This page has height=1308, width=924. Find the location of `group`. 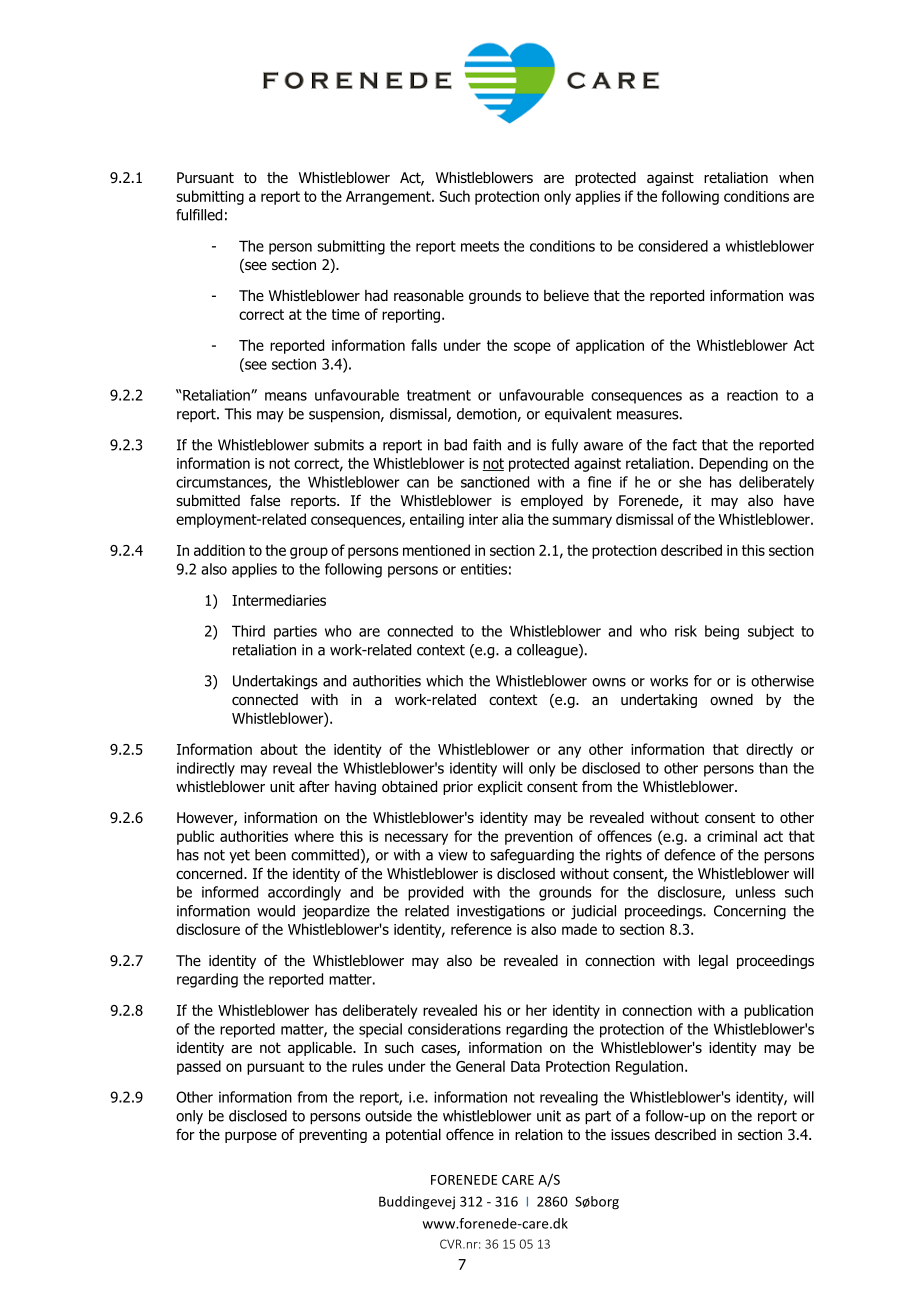

group is located at coordinates (309, 553).
